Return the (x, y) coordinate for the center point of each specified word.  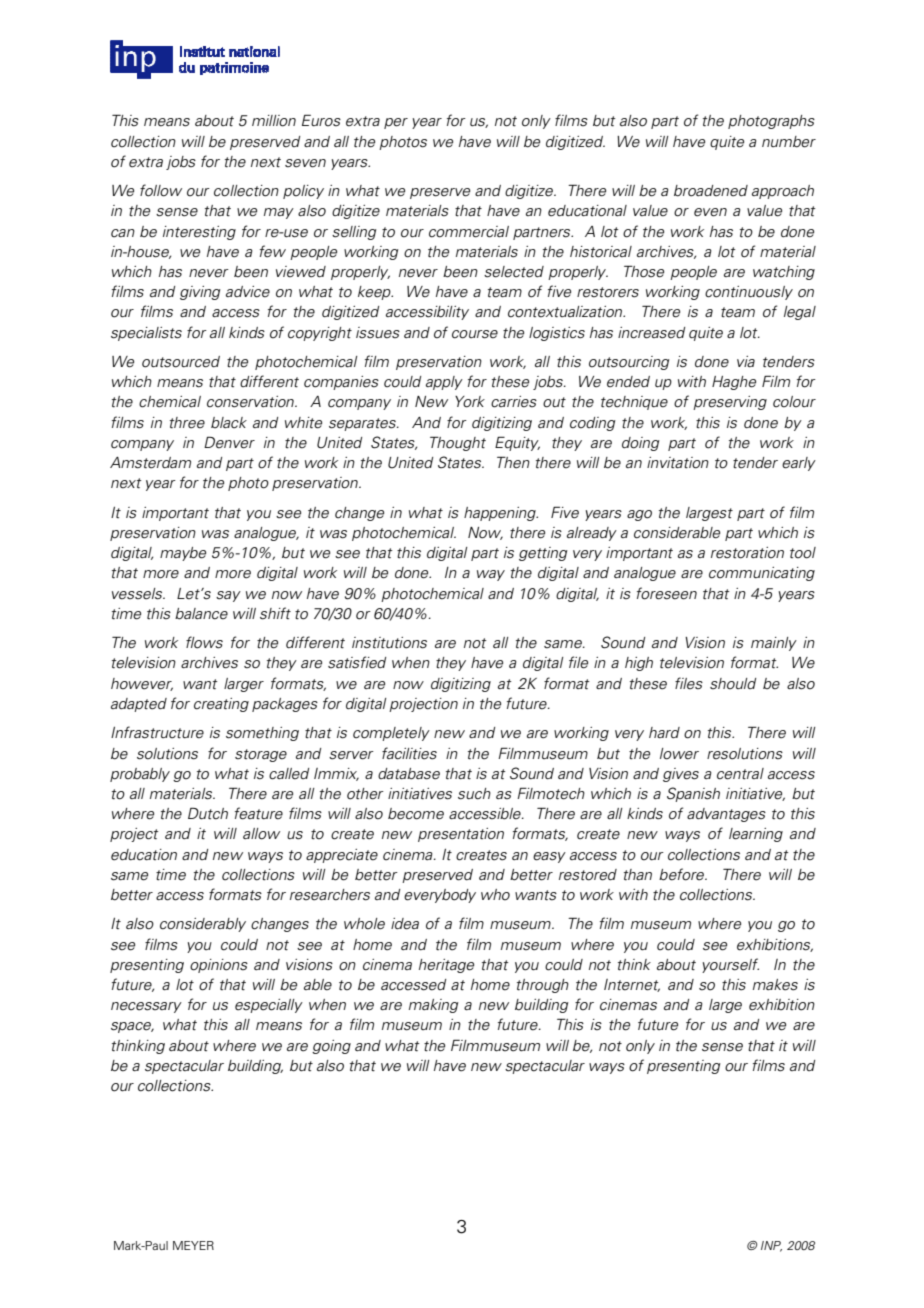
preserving (730, 403)
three (187, 423)
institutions (389, 643)
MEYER (193, 1245)
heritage (446, 966)
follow (161, 190)
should (733, 684)
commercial (469, 232)
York (470, 402)
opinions (219, 966)
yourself (730, 965)
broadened (711, 191)
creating (221, 705)
